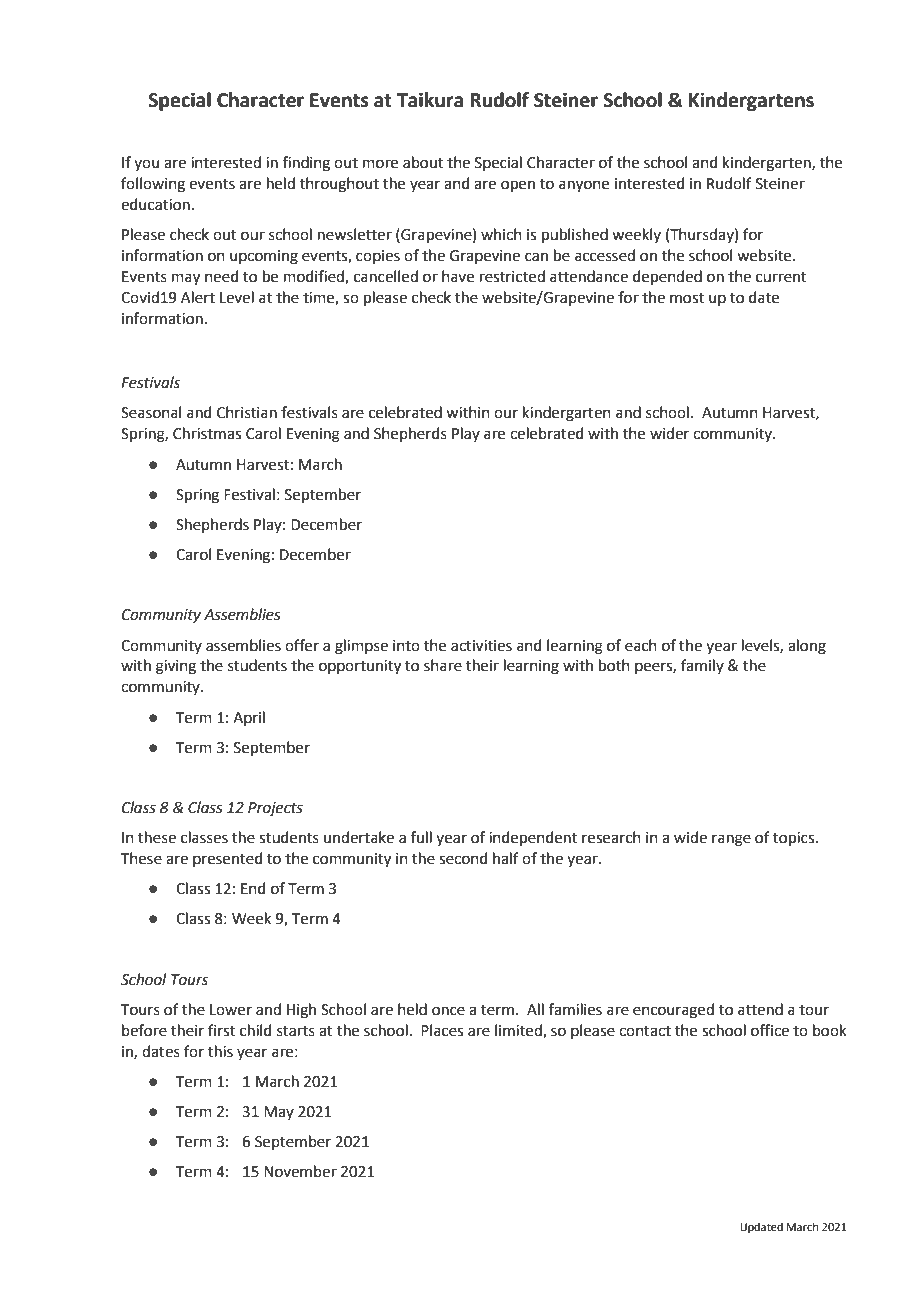 This screenshot has height=1308, width=924. What do you see at coordinates (176, 667) in the screenshot?
I see `giving` at bounding box center [176, 667].
